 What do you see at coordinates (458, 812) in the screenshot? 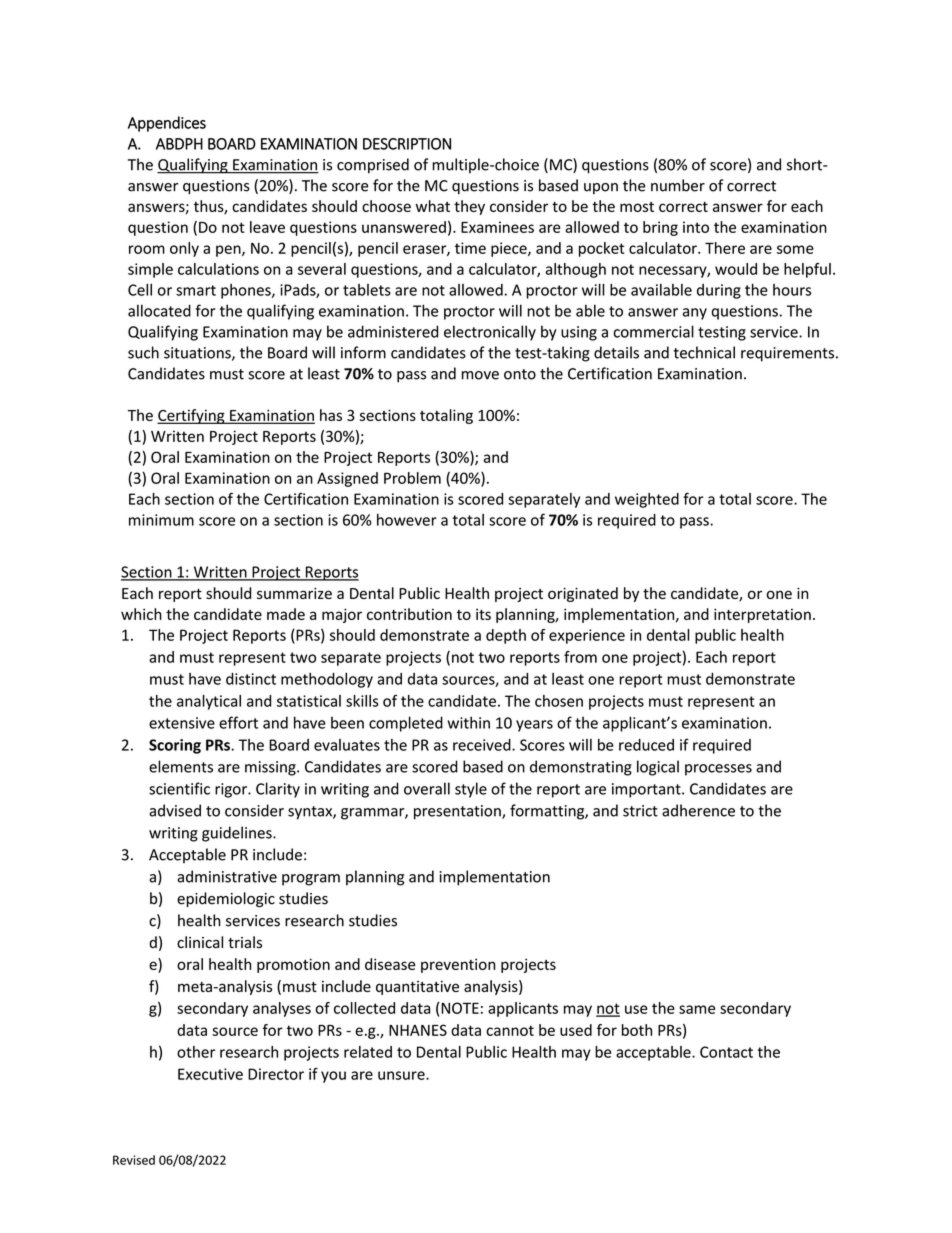
I see `presentation` at bounding box center [458, 812].
